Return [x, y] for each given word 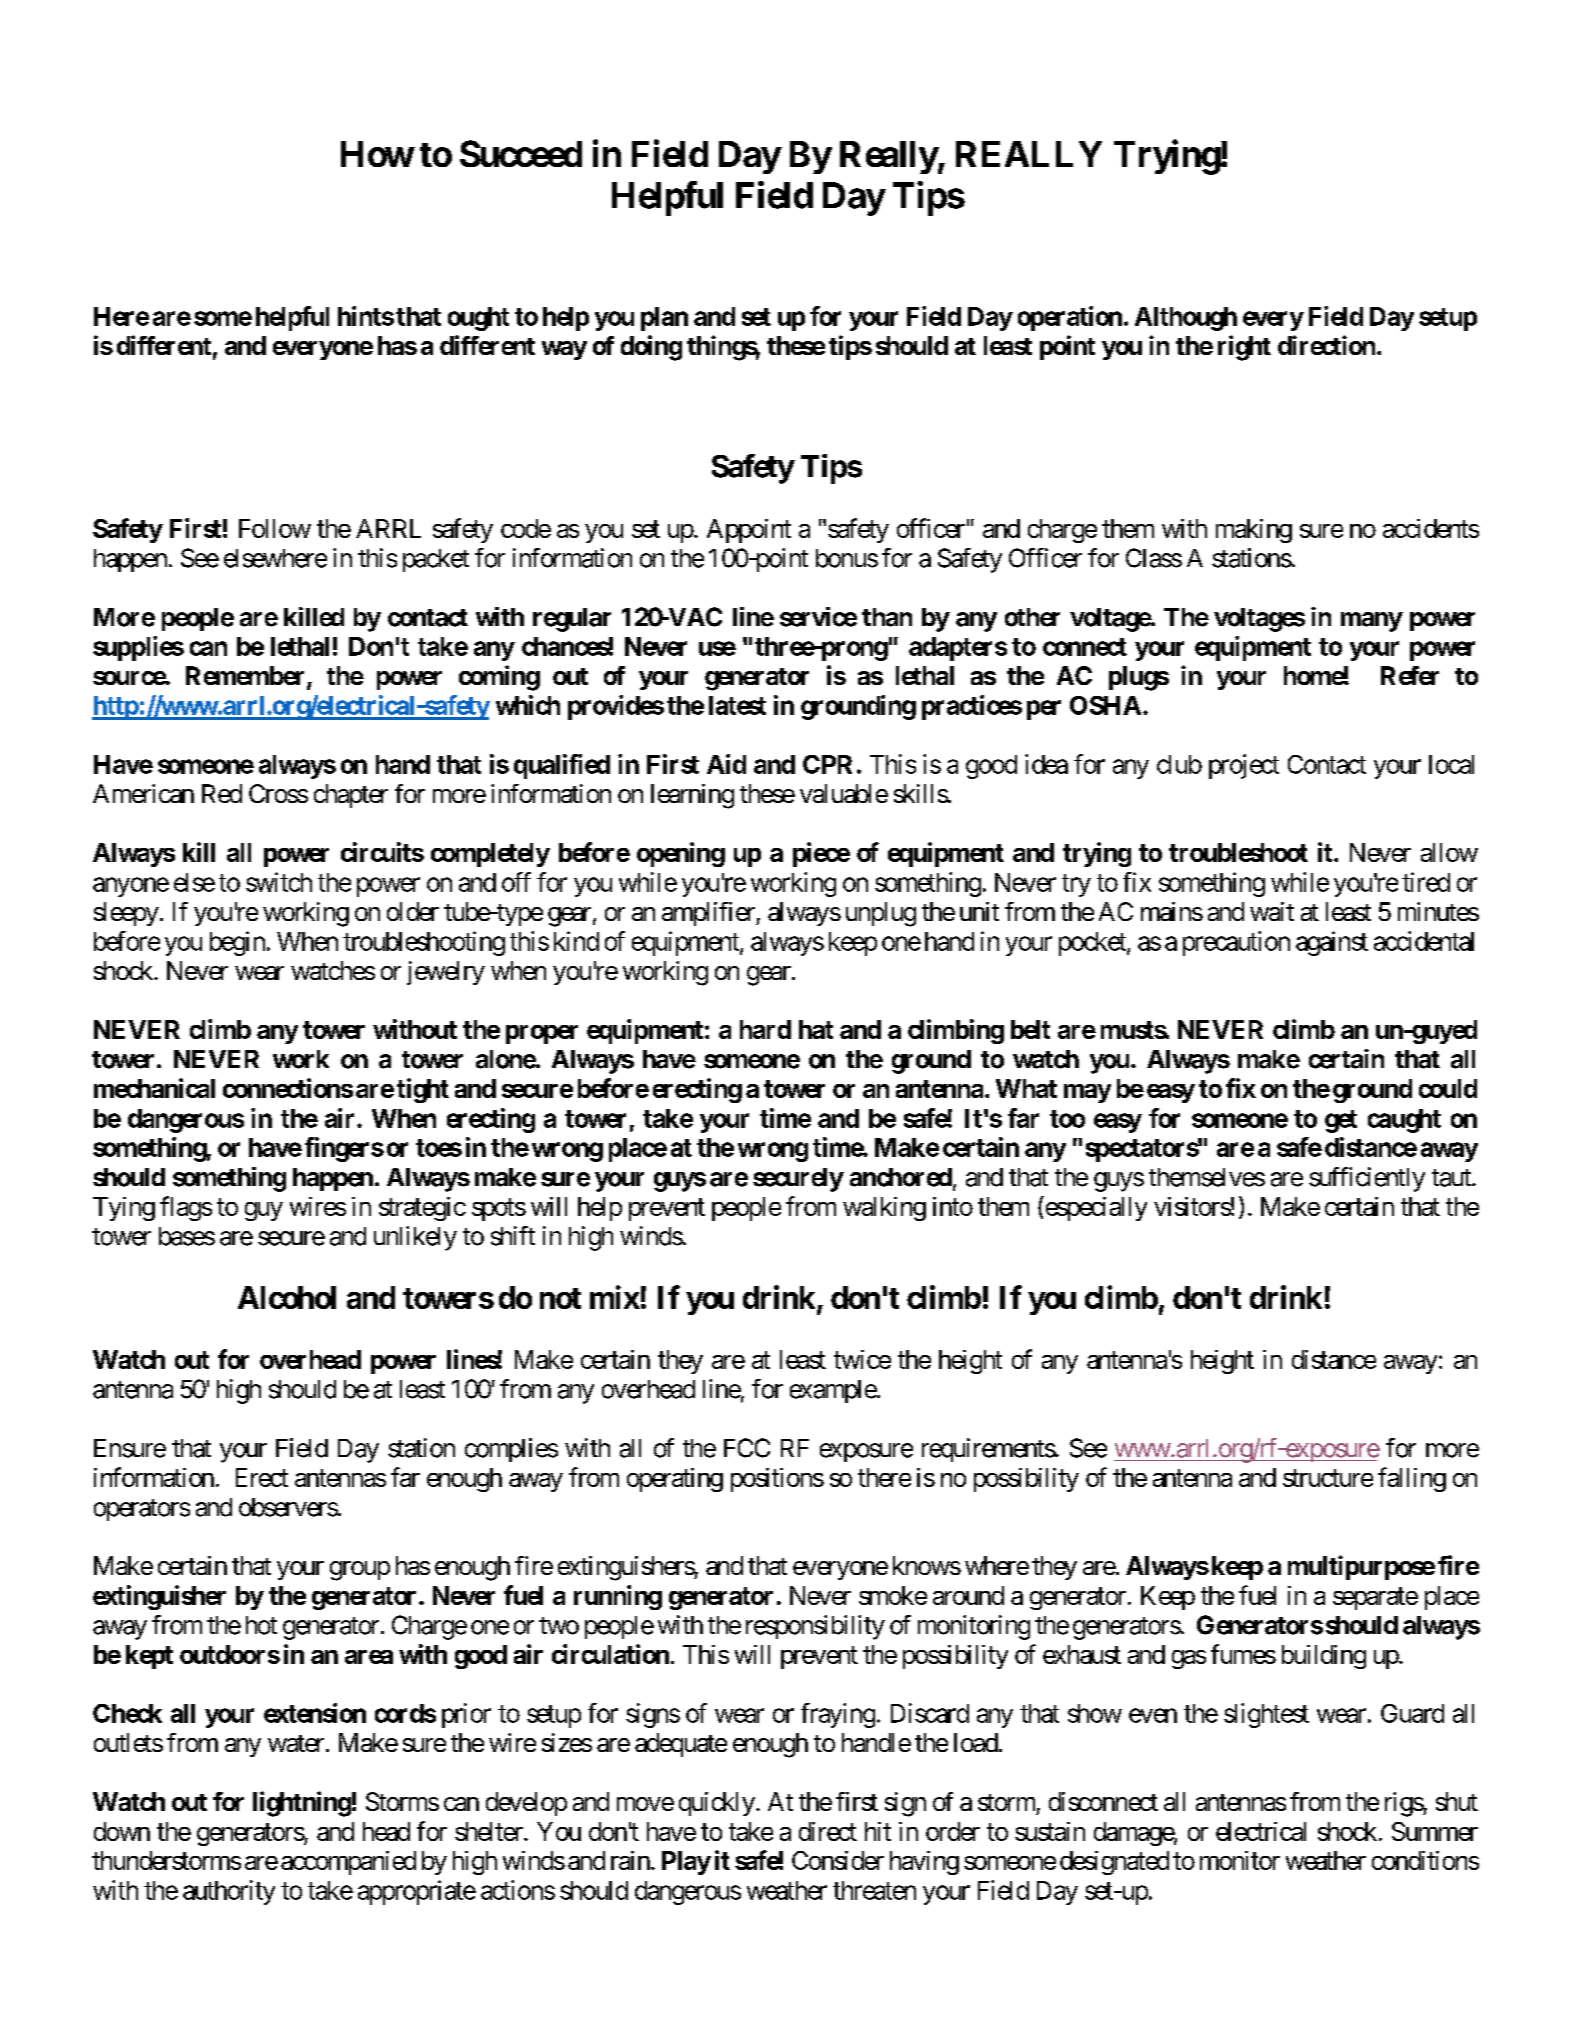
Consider [838, 1860]
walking [884, 1209]
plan [664, 319]
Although [1186, 319]
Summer [1435, 1831]
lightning [302, 1804]
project [1244, 766]
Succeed [521, 153]
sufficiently [1367, 1179]
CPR [827, 764]
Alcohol [287, 1297]
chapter [351, 796]
